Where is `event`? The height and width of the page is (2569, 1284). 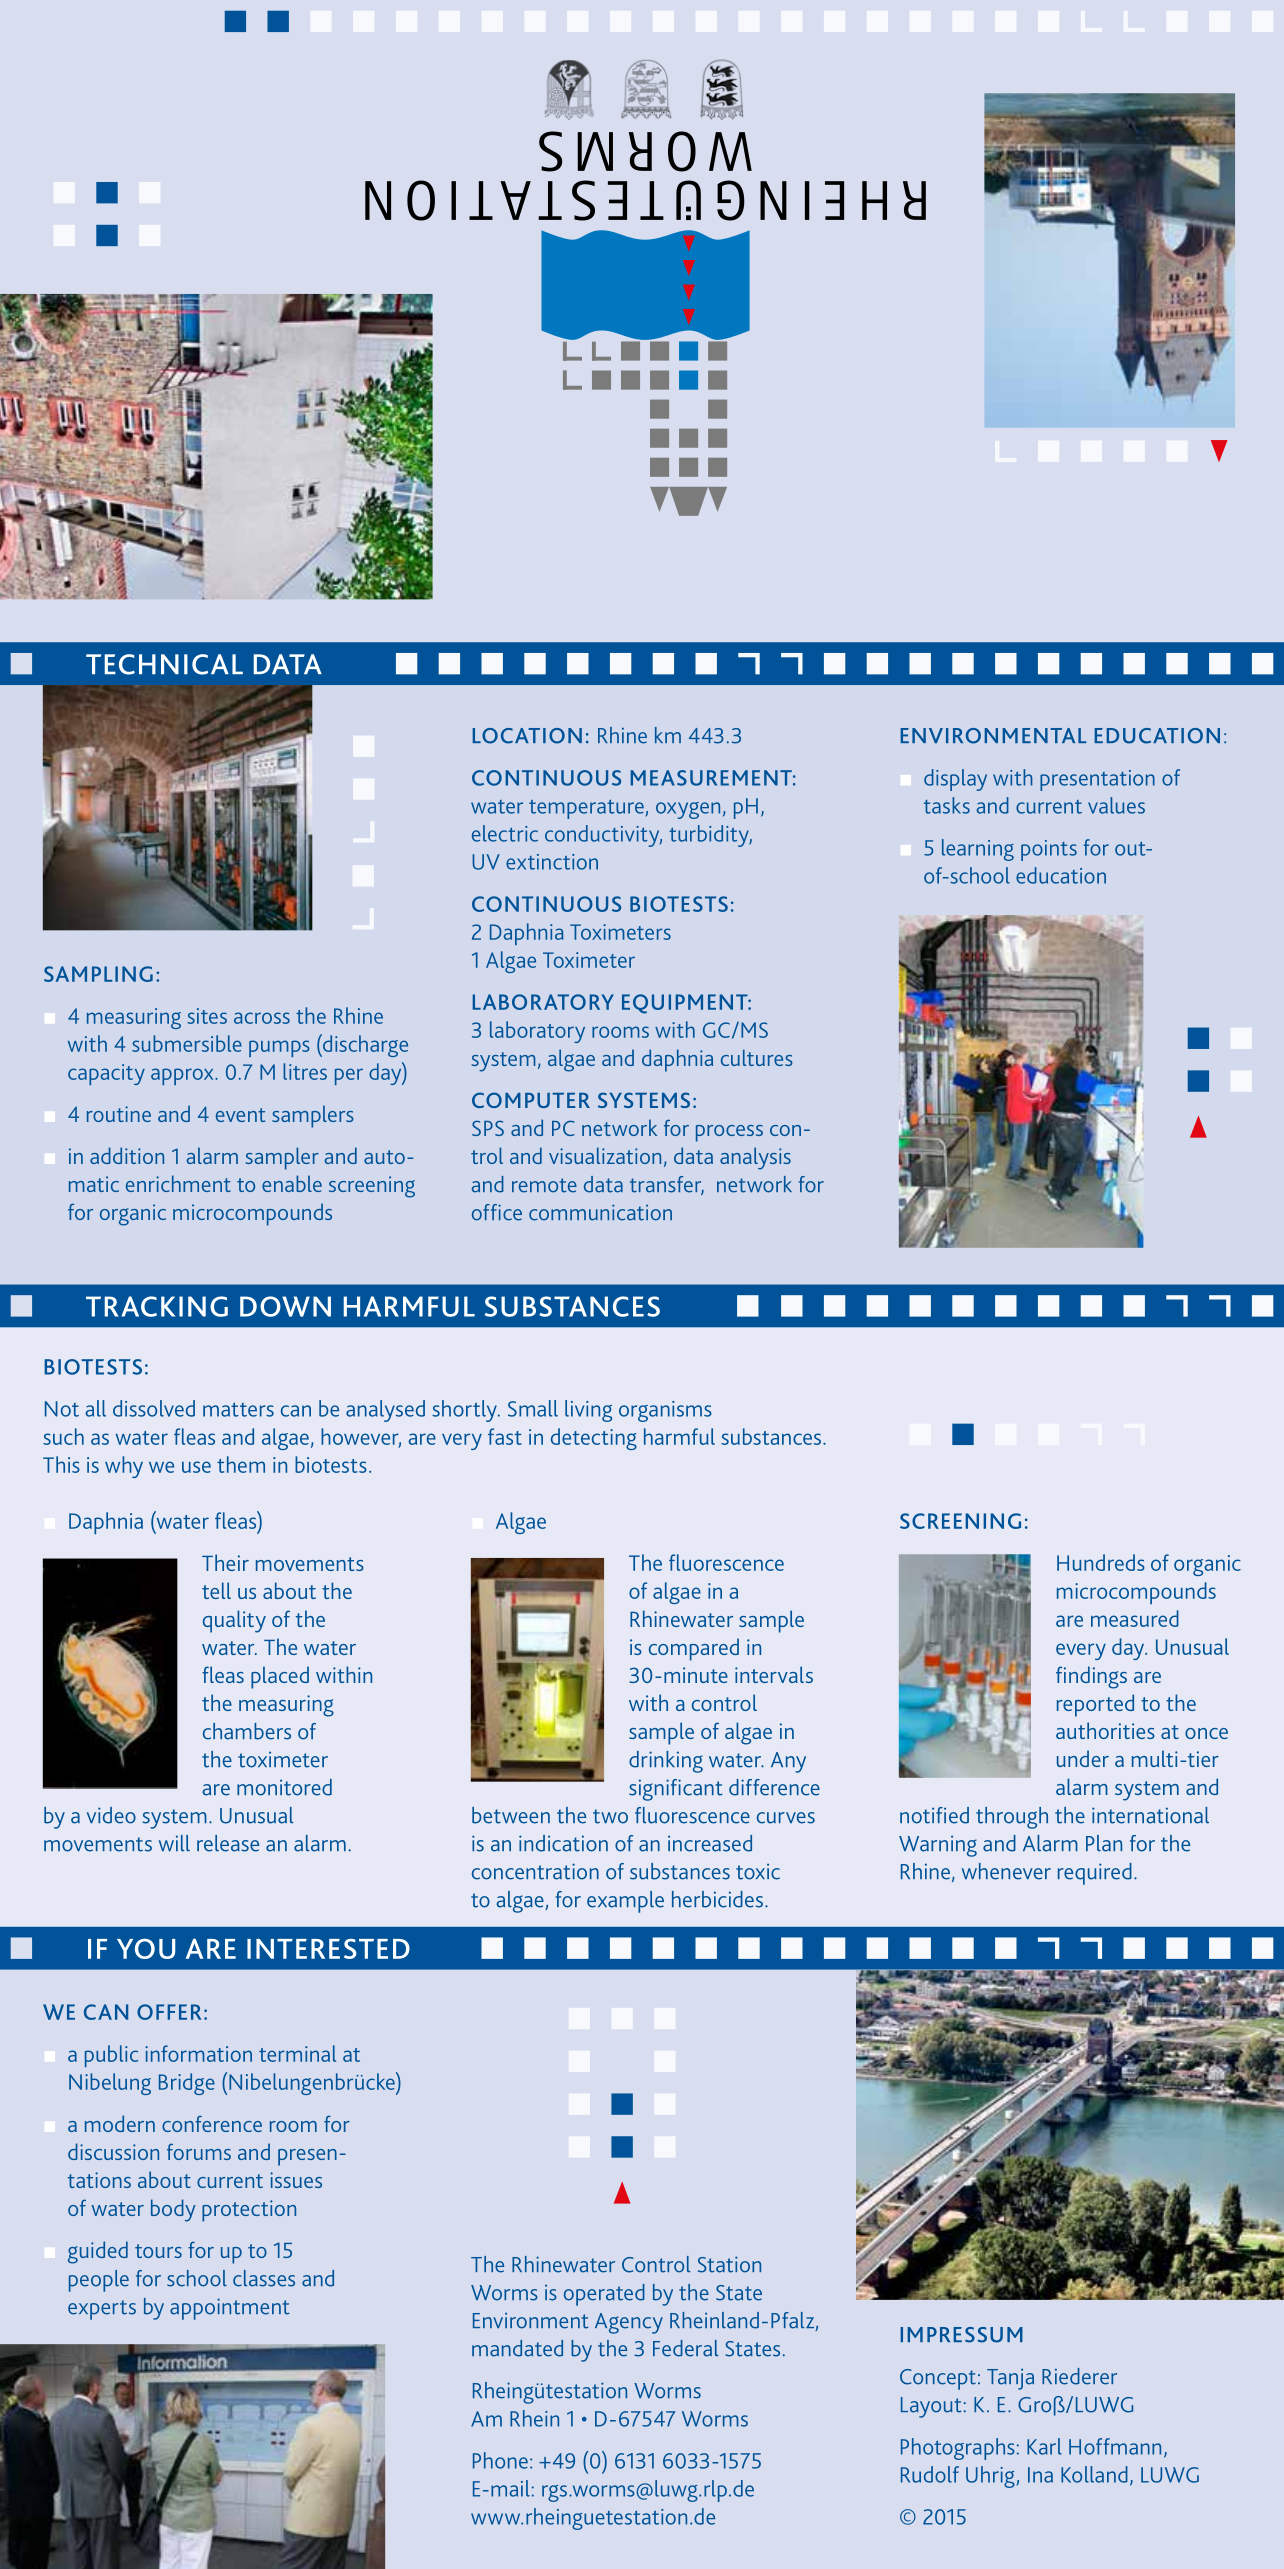
event is located at coordinates (240, 1115).
